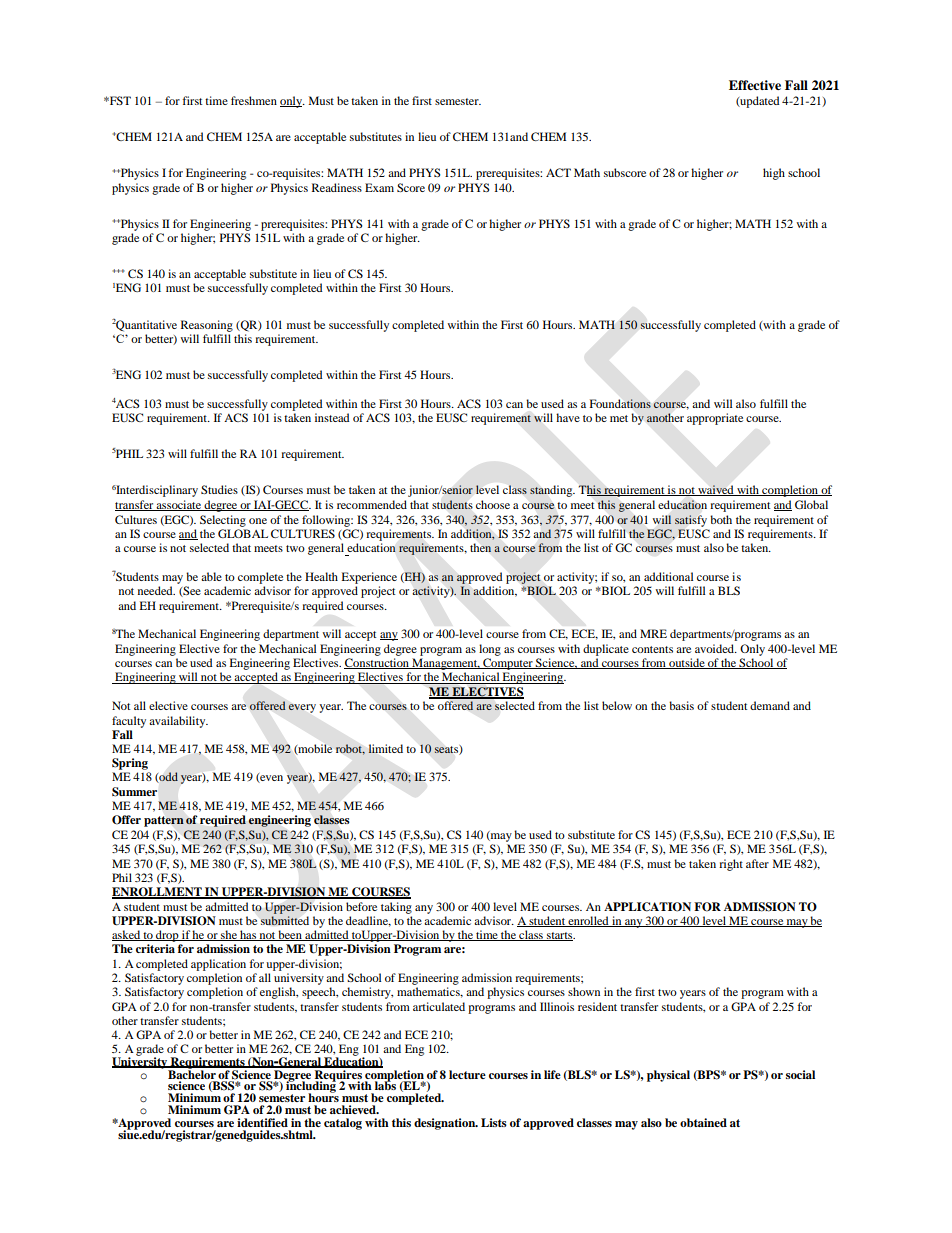 This screenshot has height=1233, width=952. Describe the element at coordinates (721, 519) in the screenshot. I see `both` at that location.
